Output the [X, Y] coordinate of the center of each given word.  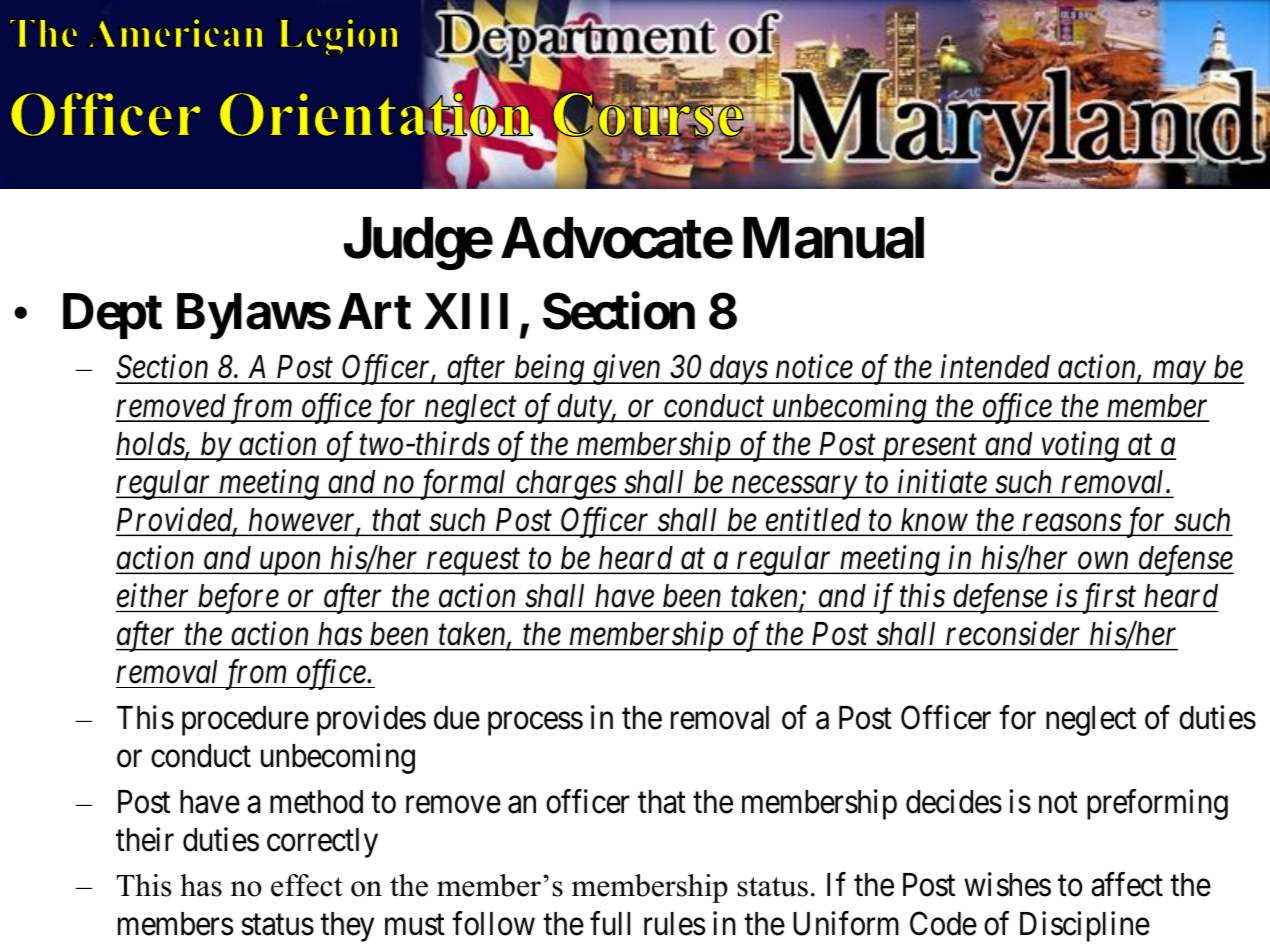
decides [954, 801]
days [738, 370]
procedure [245, 721]
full [610, 923]
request [474, 563]
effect [307, 885]
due [457, 718]
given [627, 370]
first [1108, 599]
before [238, 598]
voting [1079, 447]
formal [463, 484]
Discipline [1085, 926]
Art [374, 311]
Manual [833, 238]
